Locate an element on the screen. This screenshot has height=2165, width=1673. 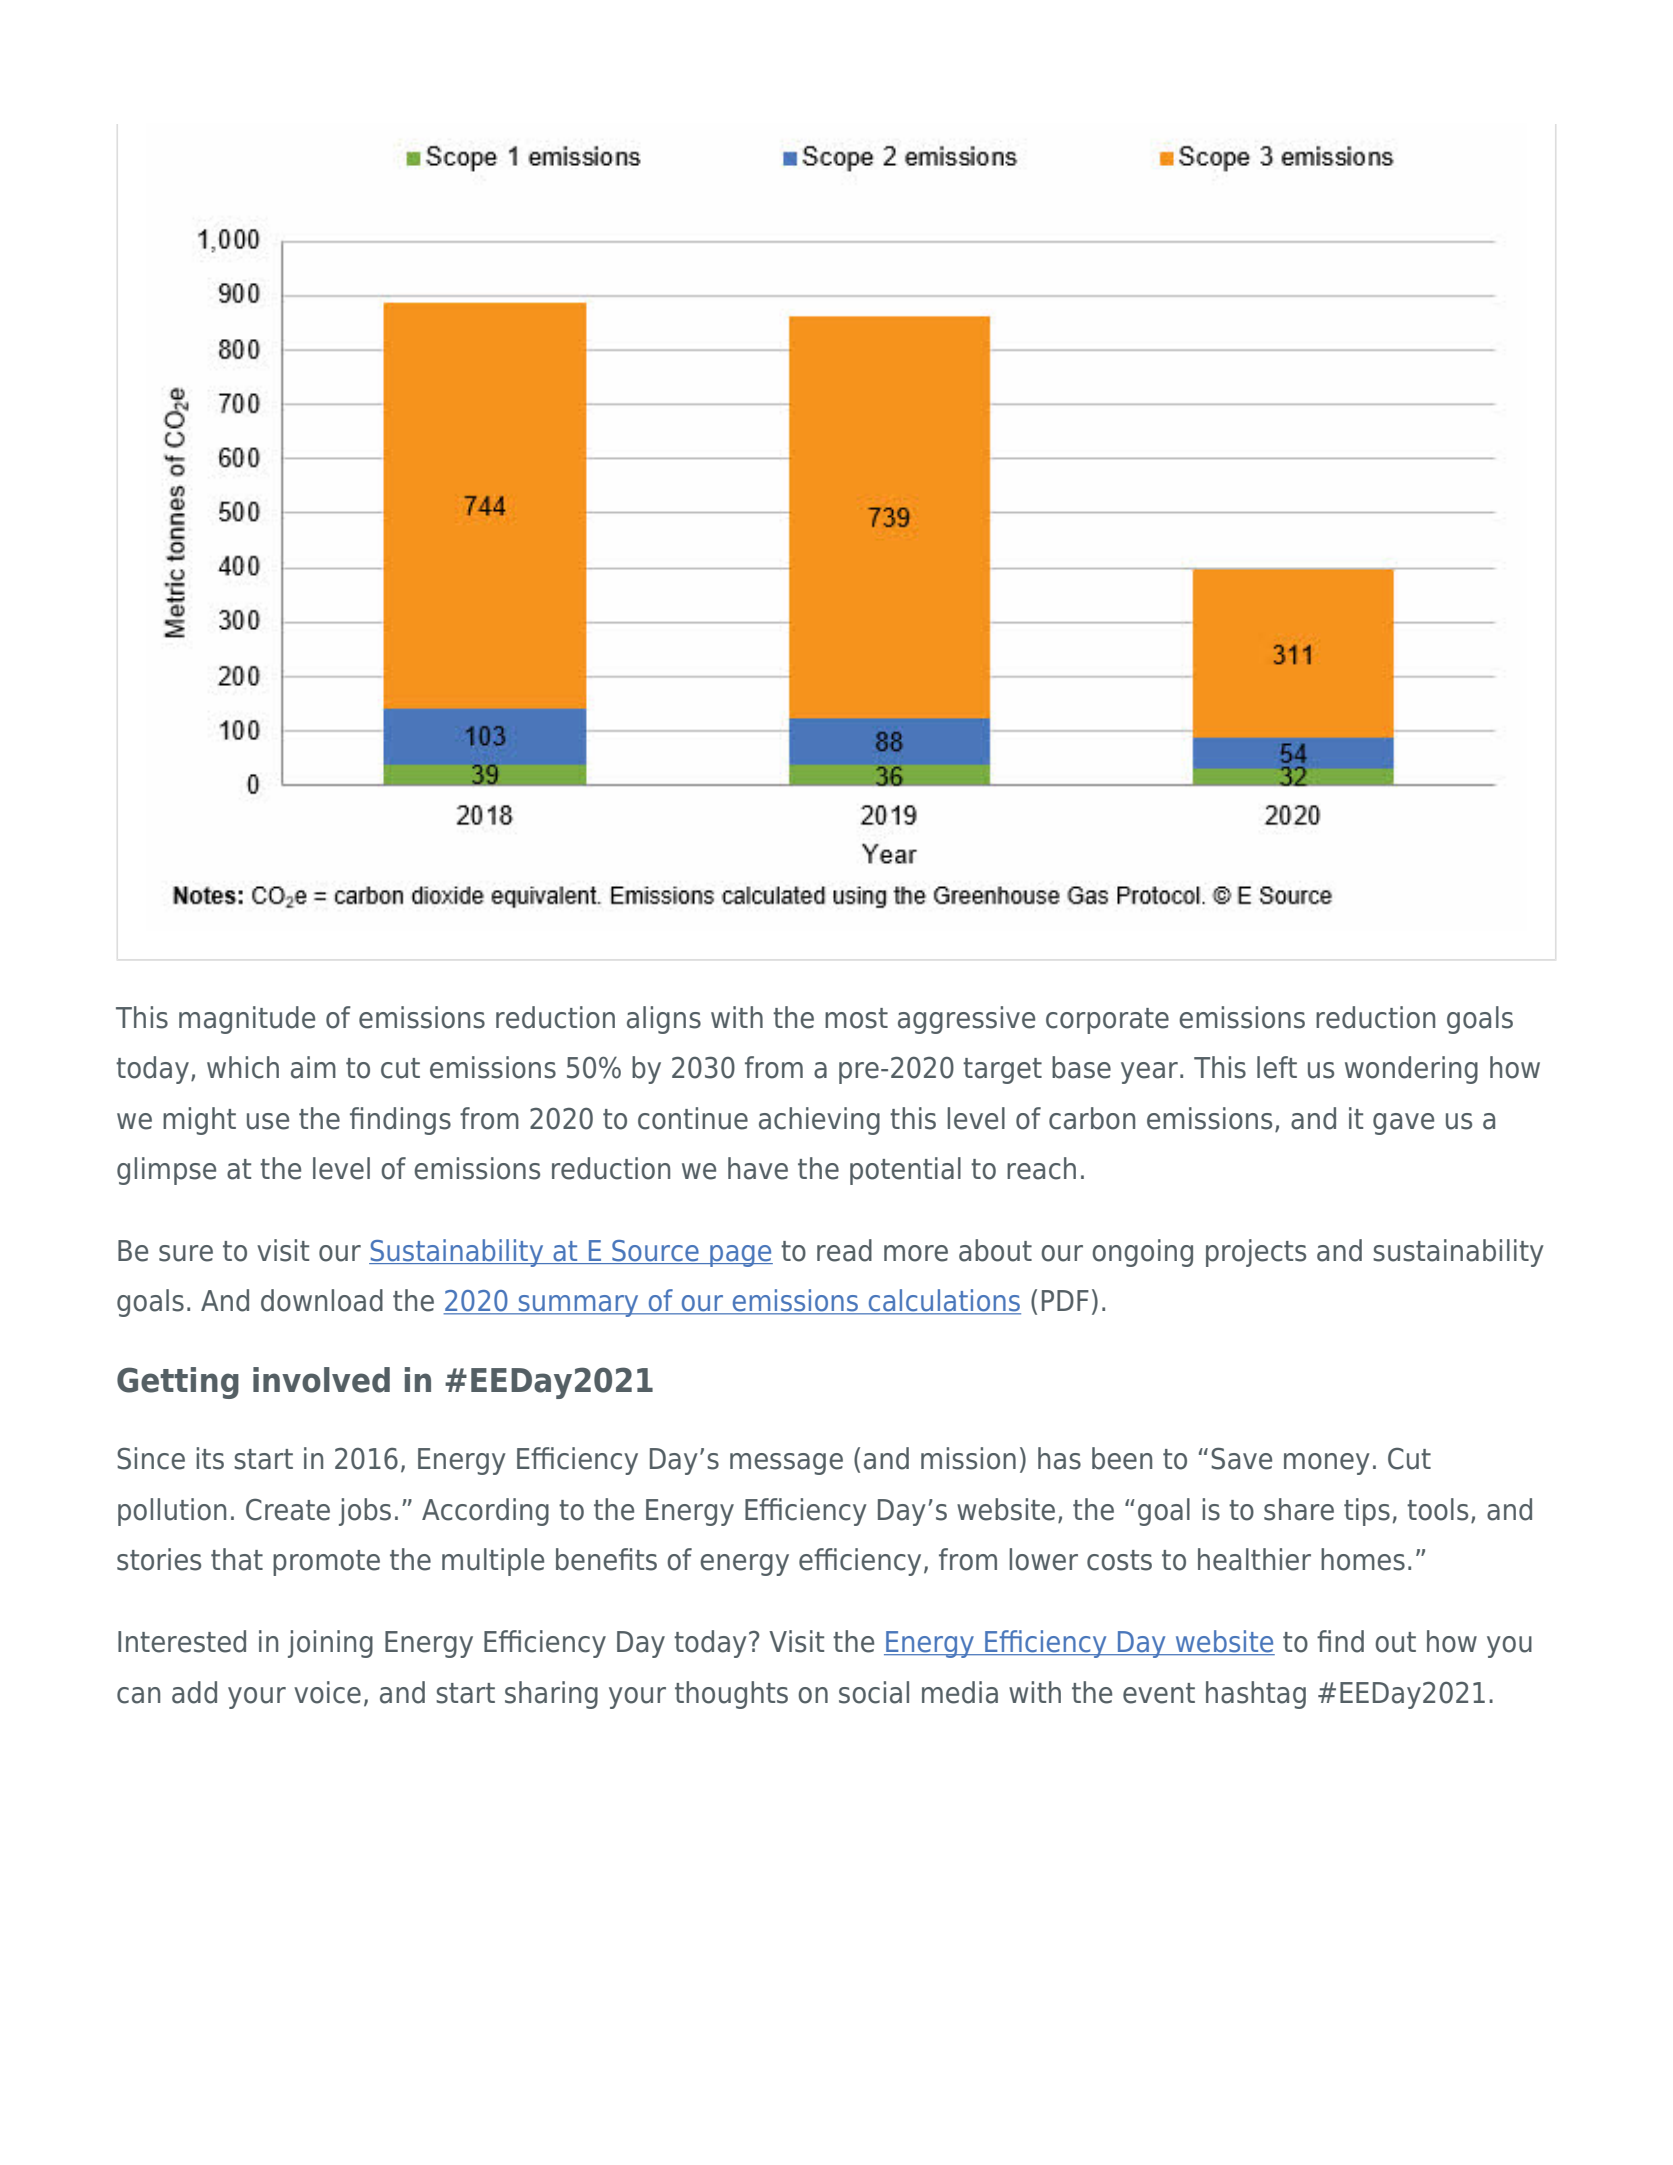
most is located at coordinates (856, 1018).
